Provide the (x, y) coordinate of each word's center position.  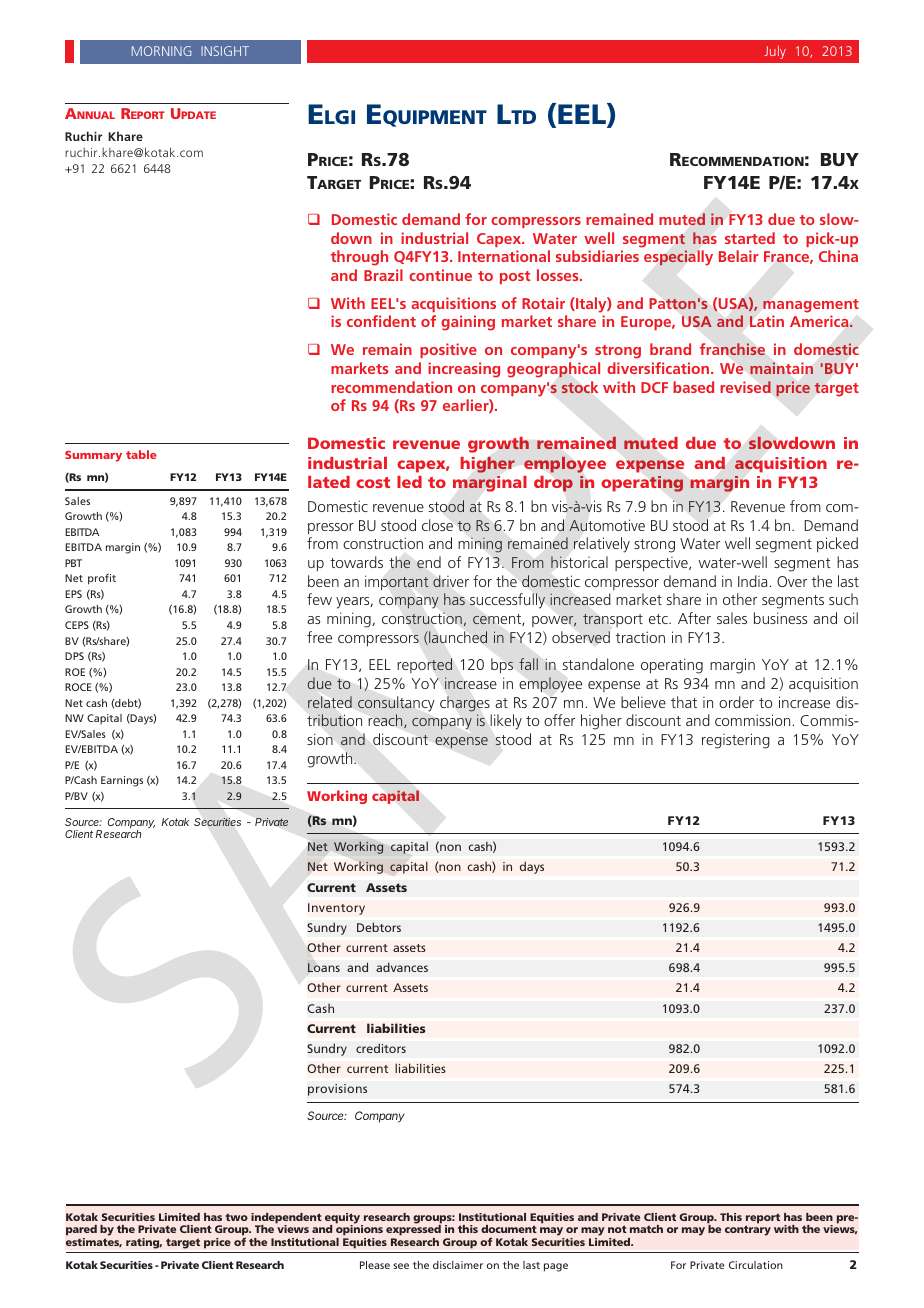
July (775, 52)
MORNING (161, 51)
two (236, 1217)
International (504, 256)
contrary (748, 1230)
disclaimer (458, 1265)
